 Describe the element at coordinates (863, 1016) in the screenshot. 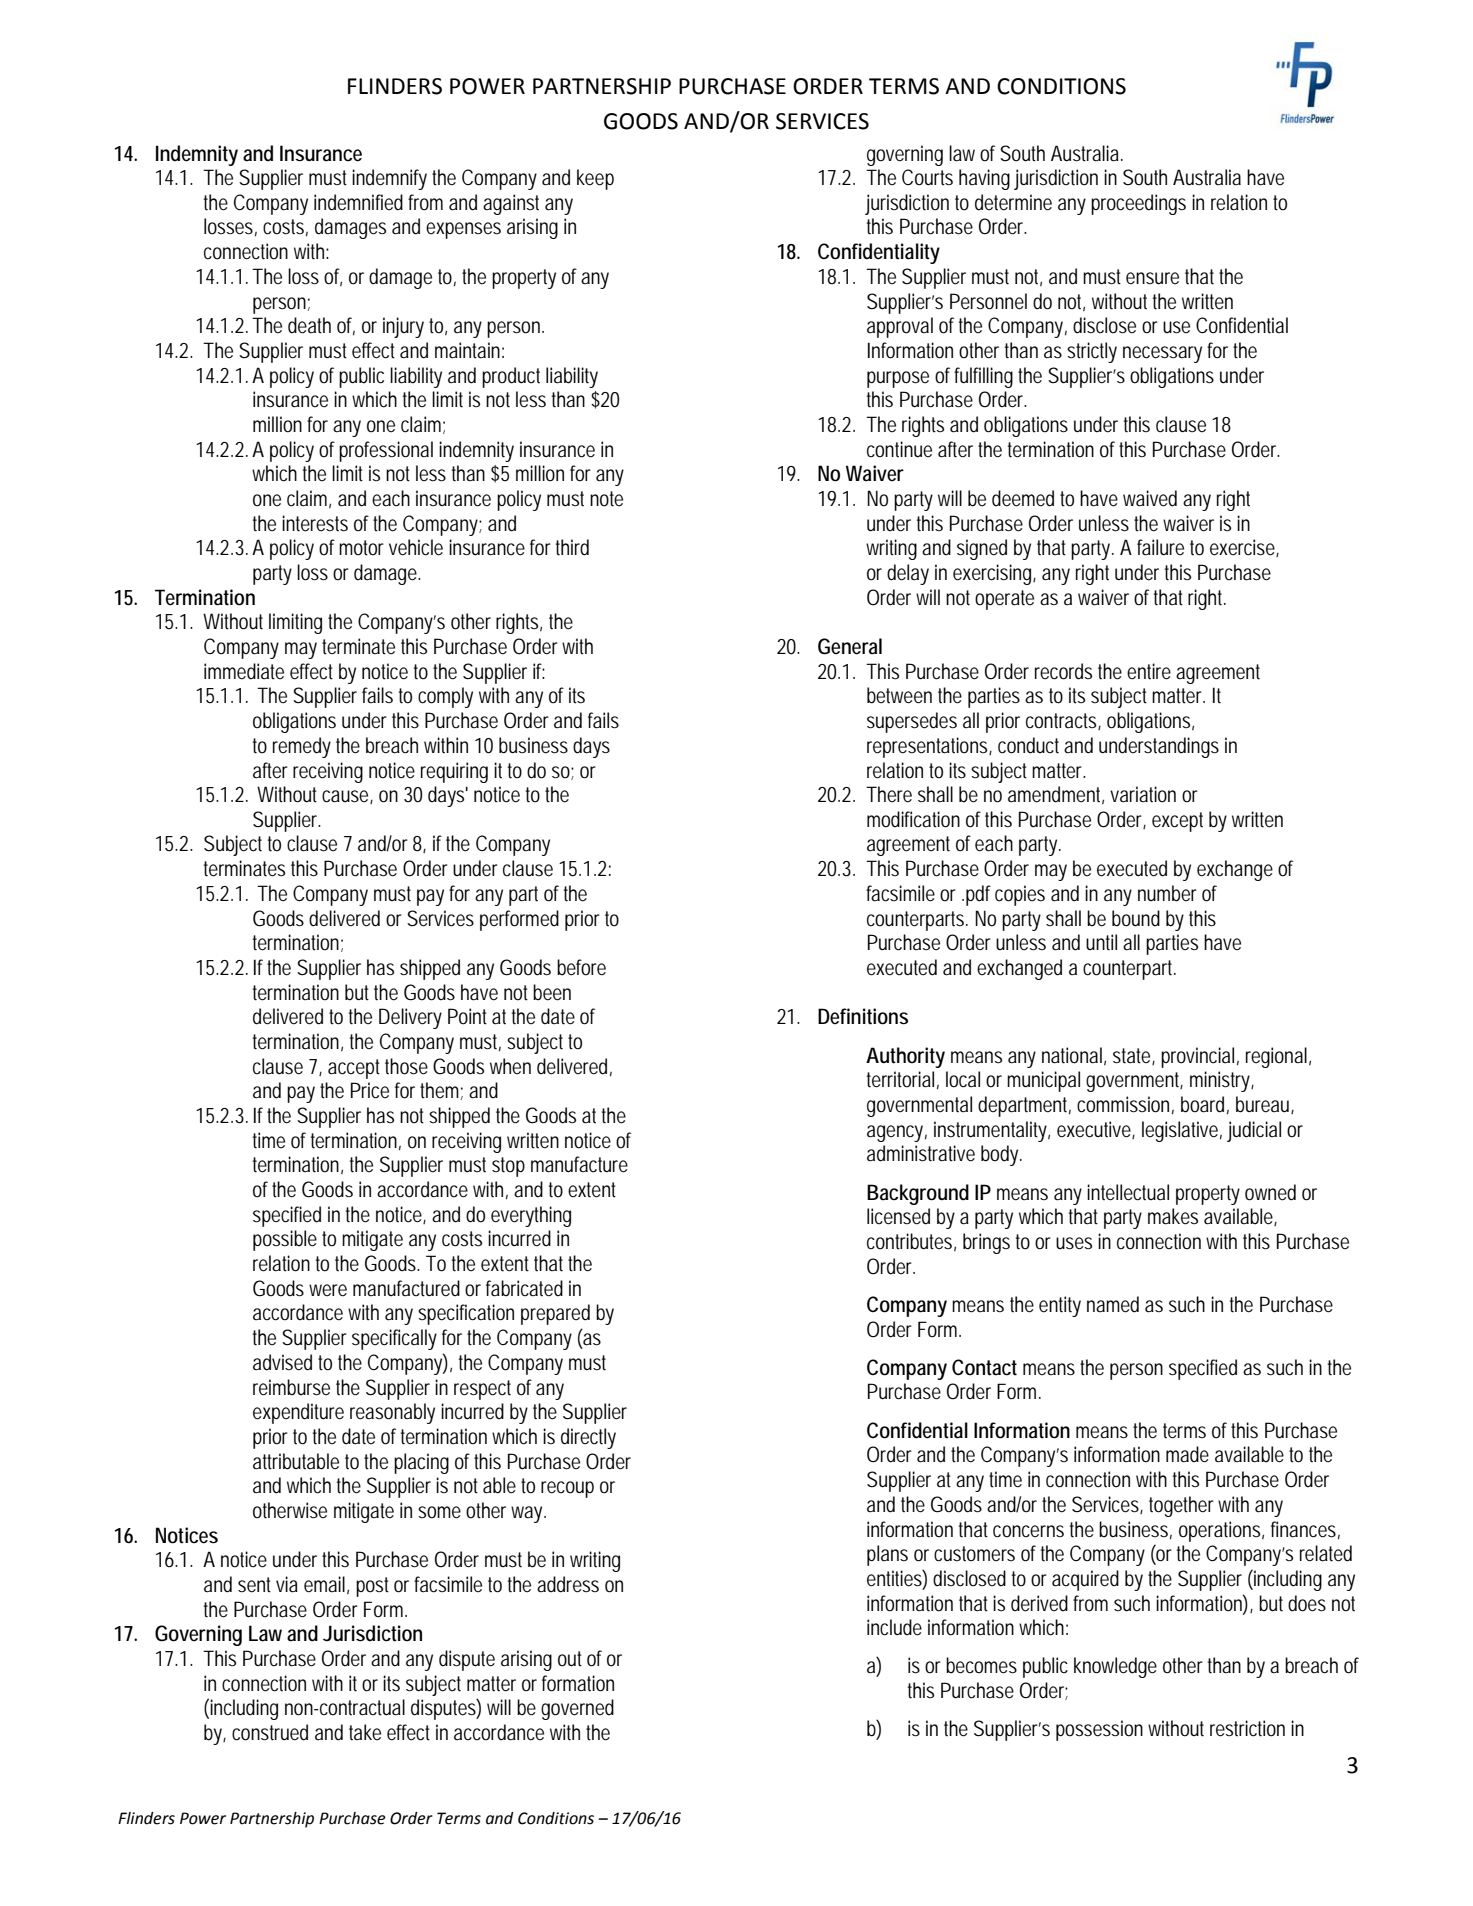

I see `Definitions` at that location.
